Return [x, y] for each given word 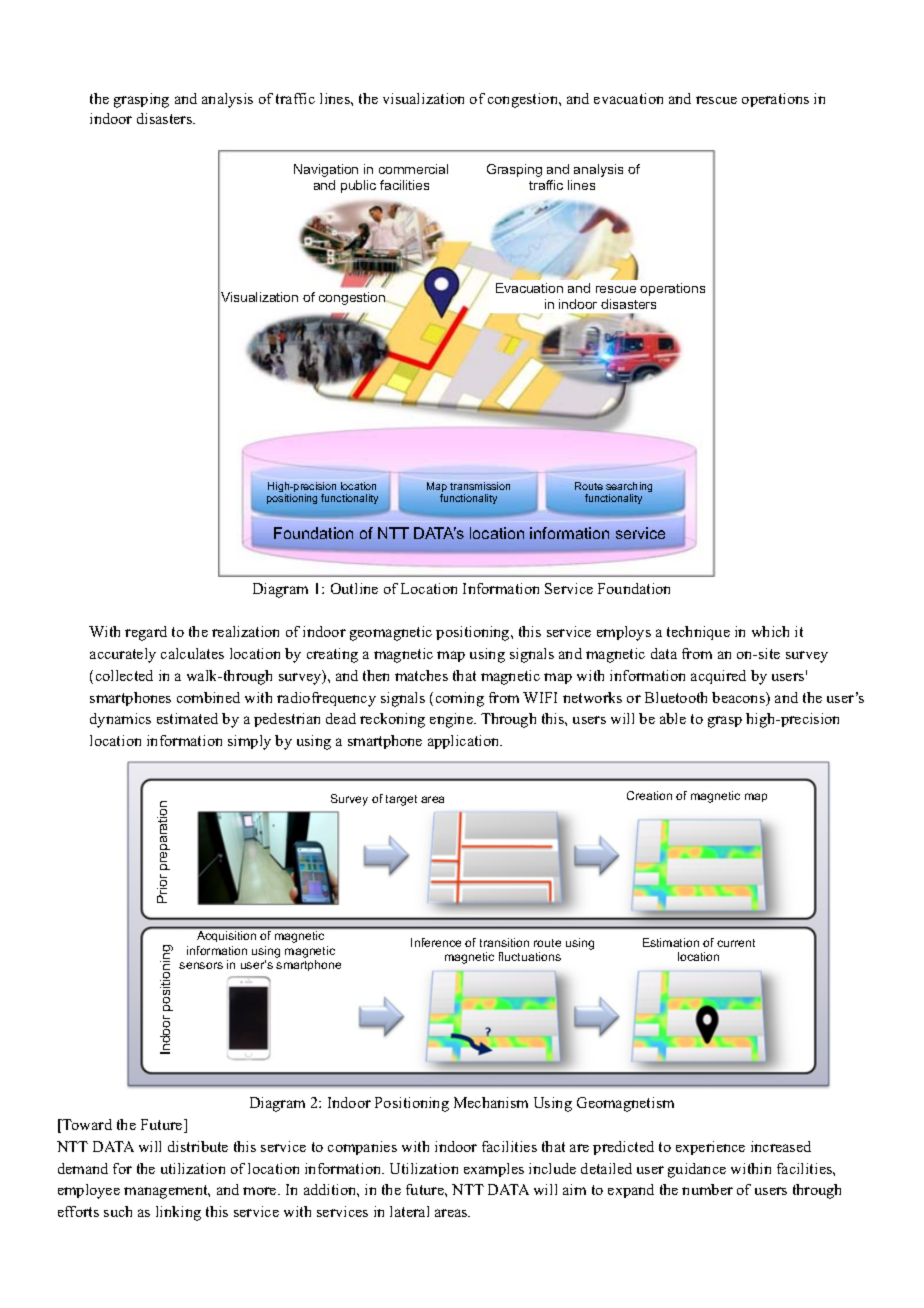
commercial [413, 169]
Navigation [326, 170]
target [401, 800]
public [358, 186]
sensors [201, 965]
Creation [649, 795]
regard [146, 633]
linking [178, 1213]
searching [629, 488]
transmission [480, 486]
